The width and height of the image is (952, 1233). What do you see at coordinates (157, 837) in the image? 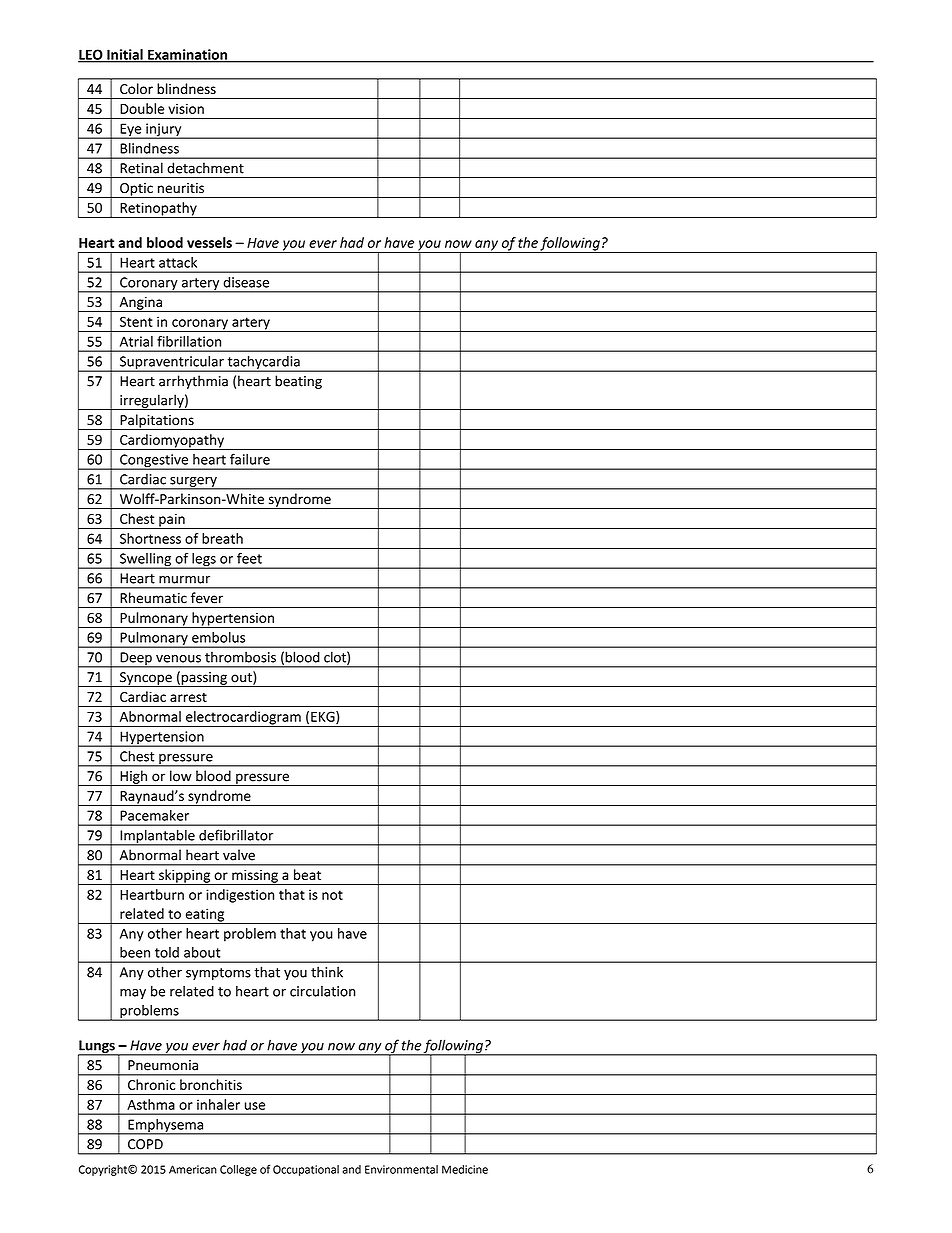
I see `Implantable` at bounding box center [157, 837].
